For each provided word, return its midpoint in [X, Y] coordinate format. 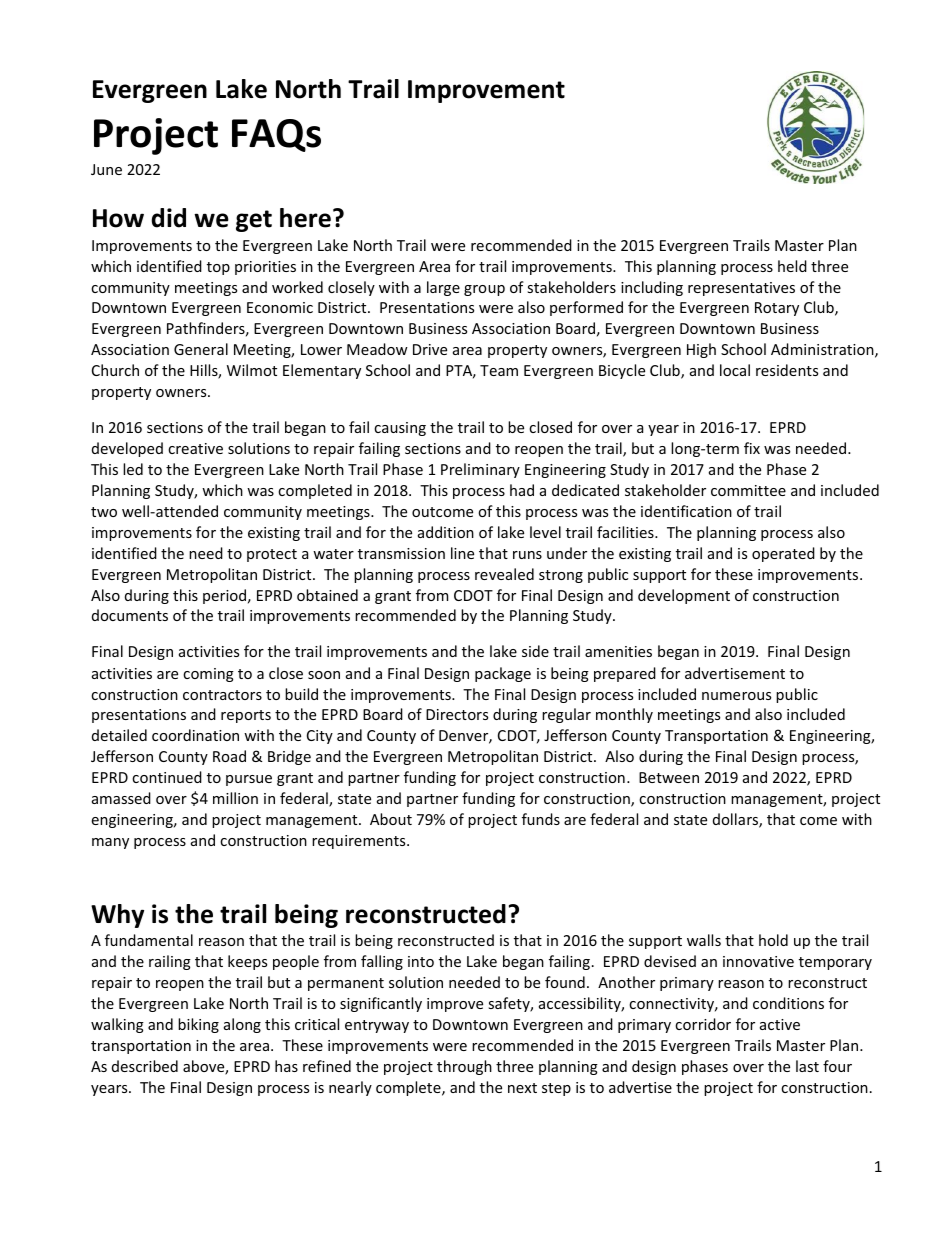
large [443, 288]
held [792, 266]
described [145, 1066]
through [464, 1067]
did [168, 218]
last [807, 1066]
